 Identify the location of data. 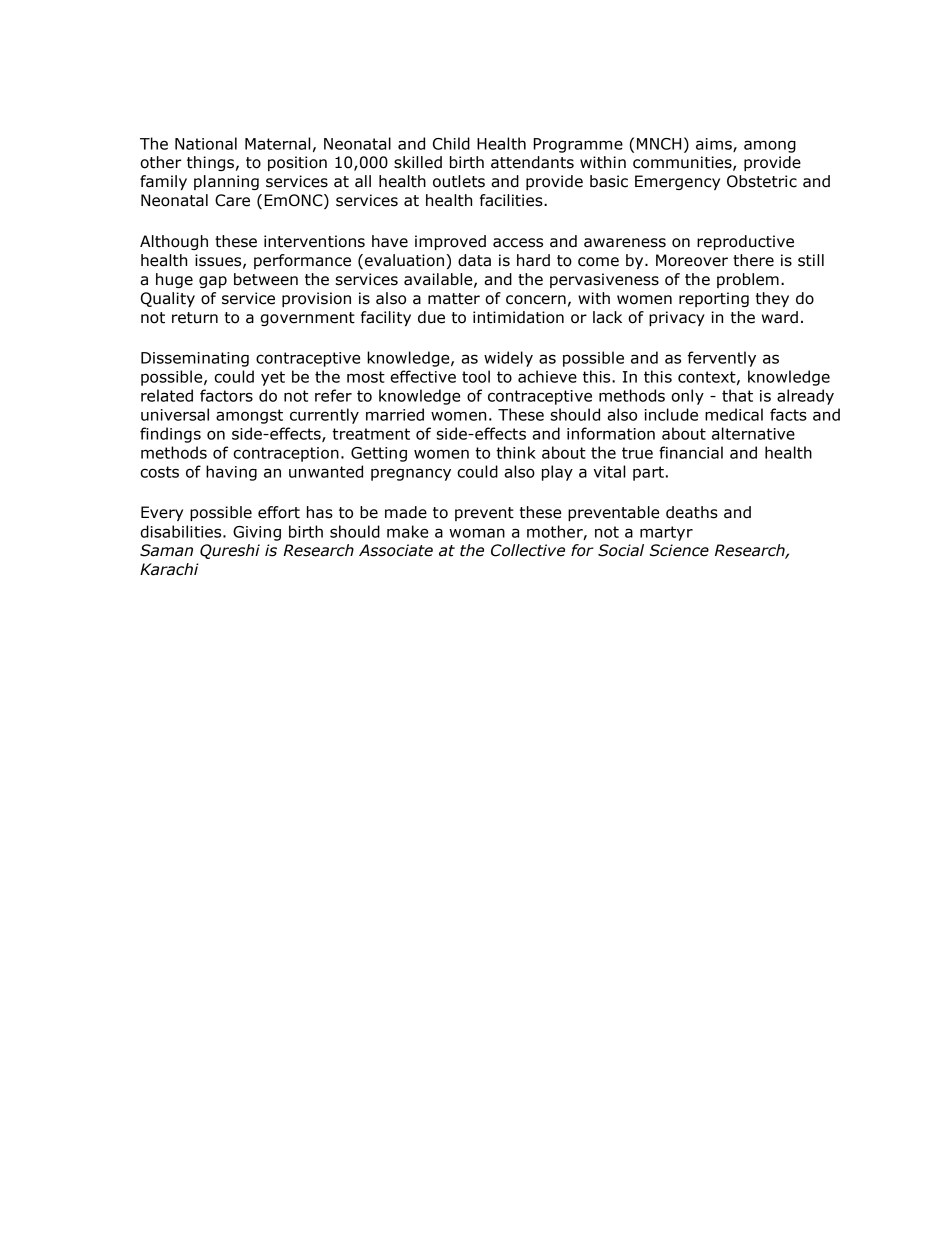
(474, 260).
